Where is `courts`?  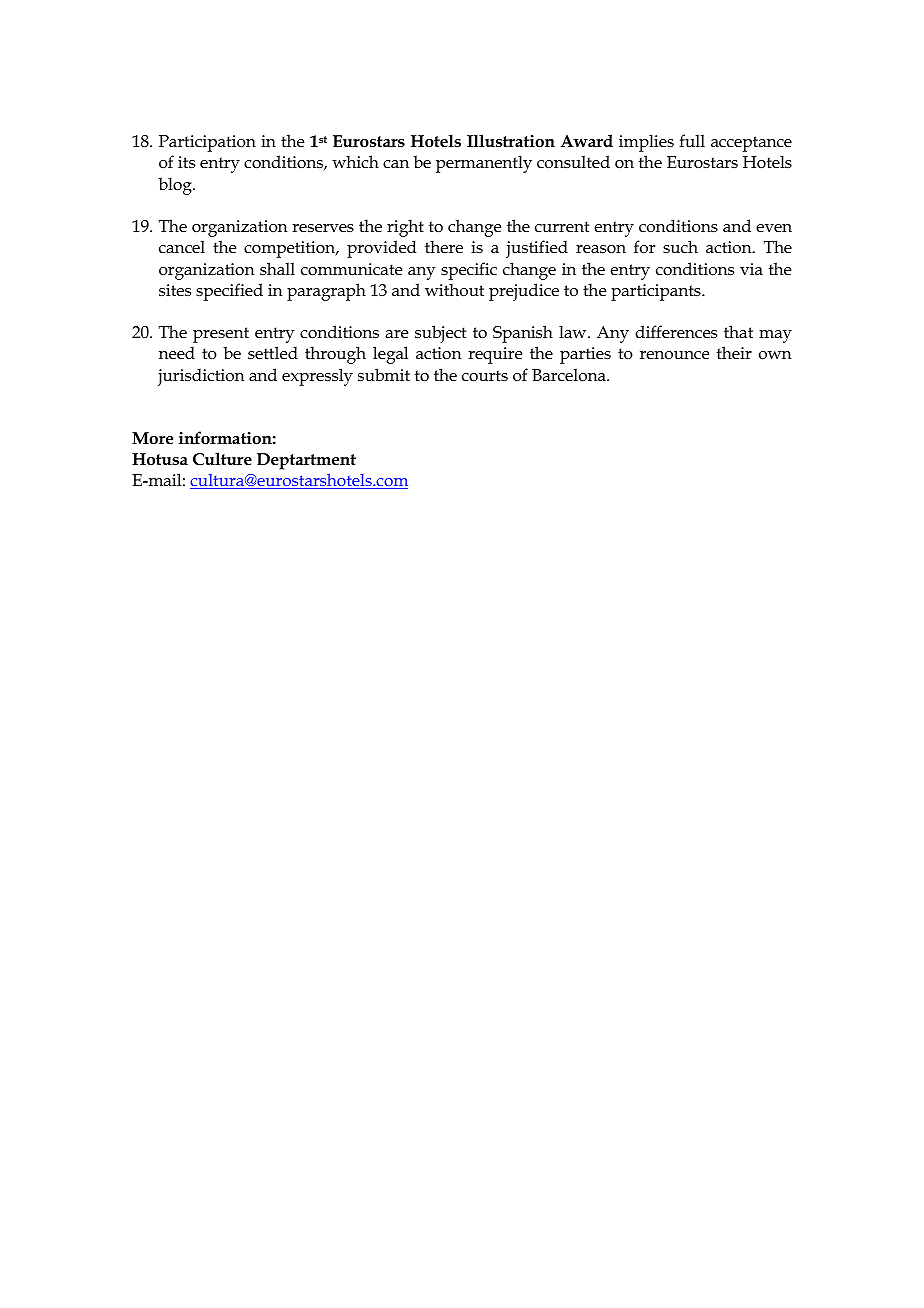
courts is located at coordinates (485, 376).
